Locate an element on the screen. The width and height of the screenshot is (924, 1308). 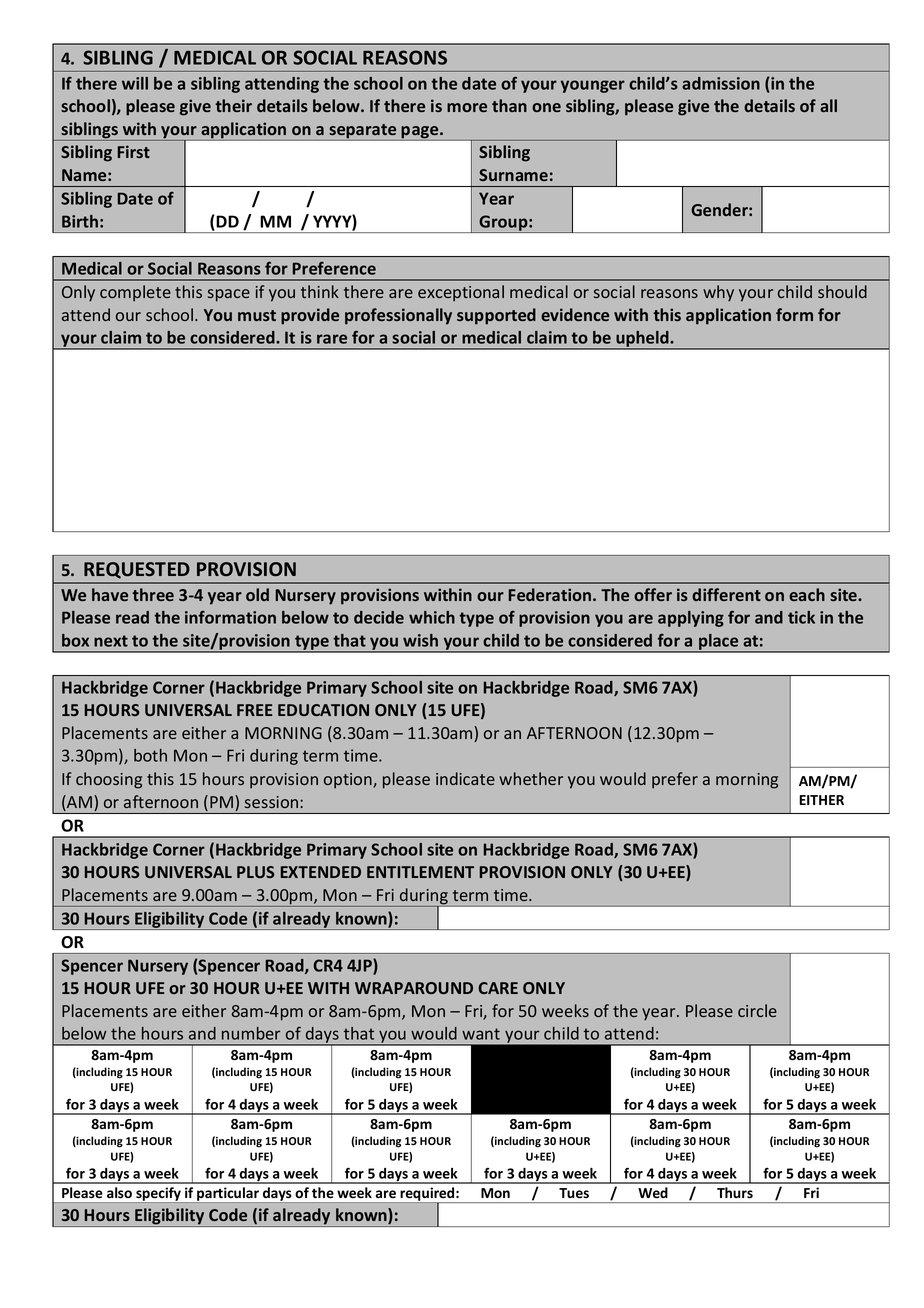
will is located at coordinates (135, 83).
